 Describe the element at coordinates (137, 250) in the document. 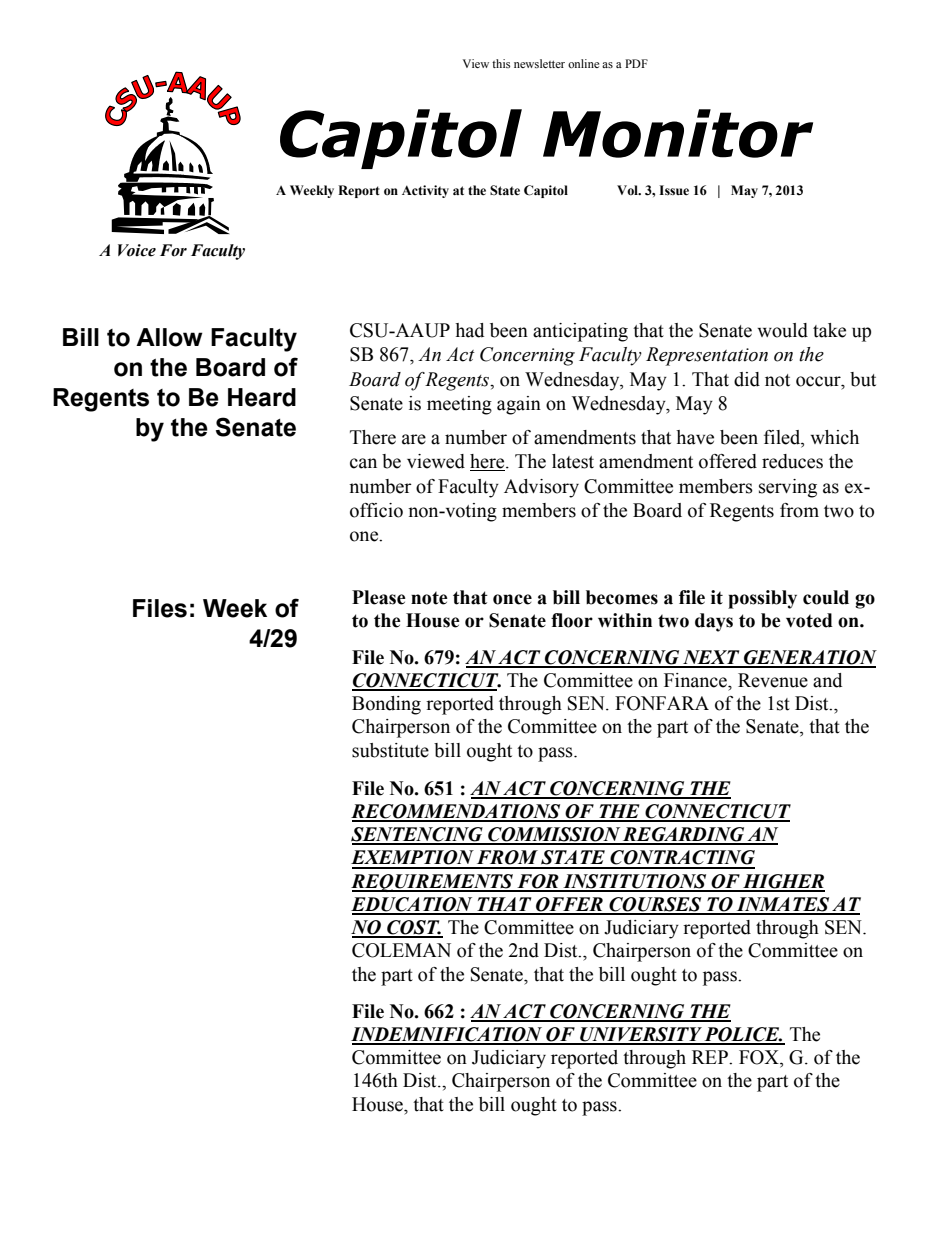

I see `Voice` at that location.
